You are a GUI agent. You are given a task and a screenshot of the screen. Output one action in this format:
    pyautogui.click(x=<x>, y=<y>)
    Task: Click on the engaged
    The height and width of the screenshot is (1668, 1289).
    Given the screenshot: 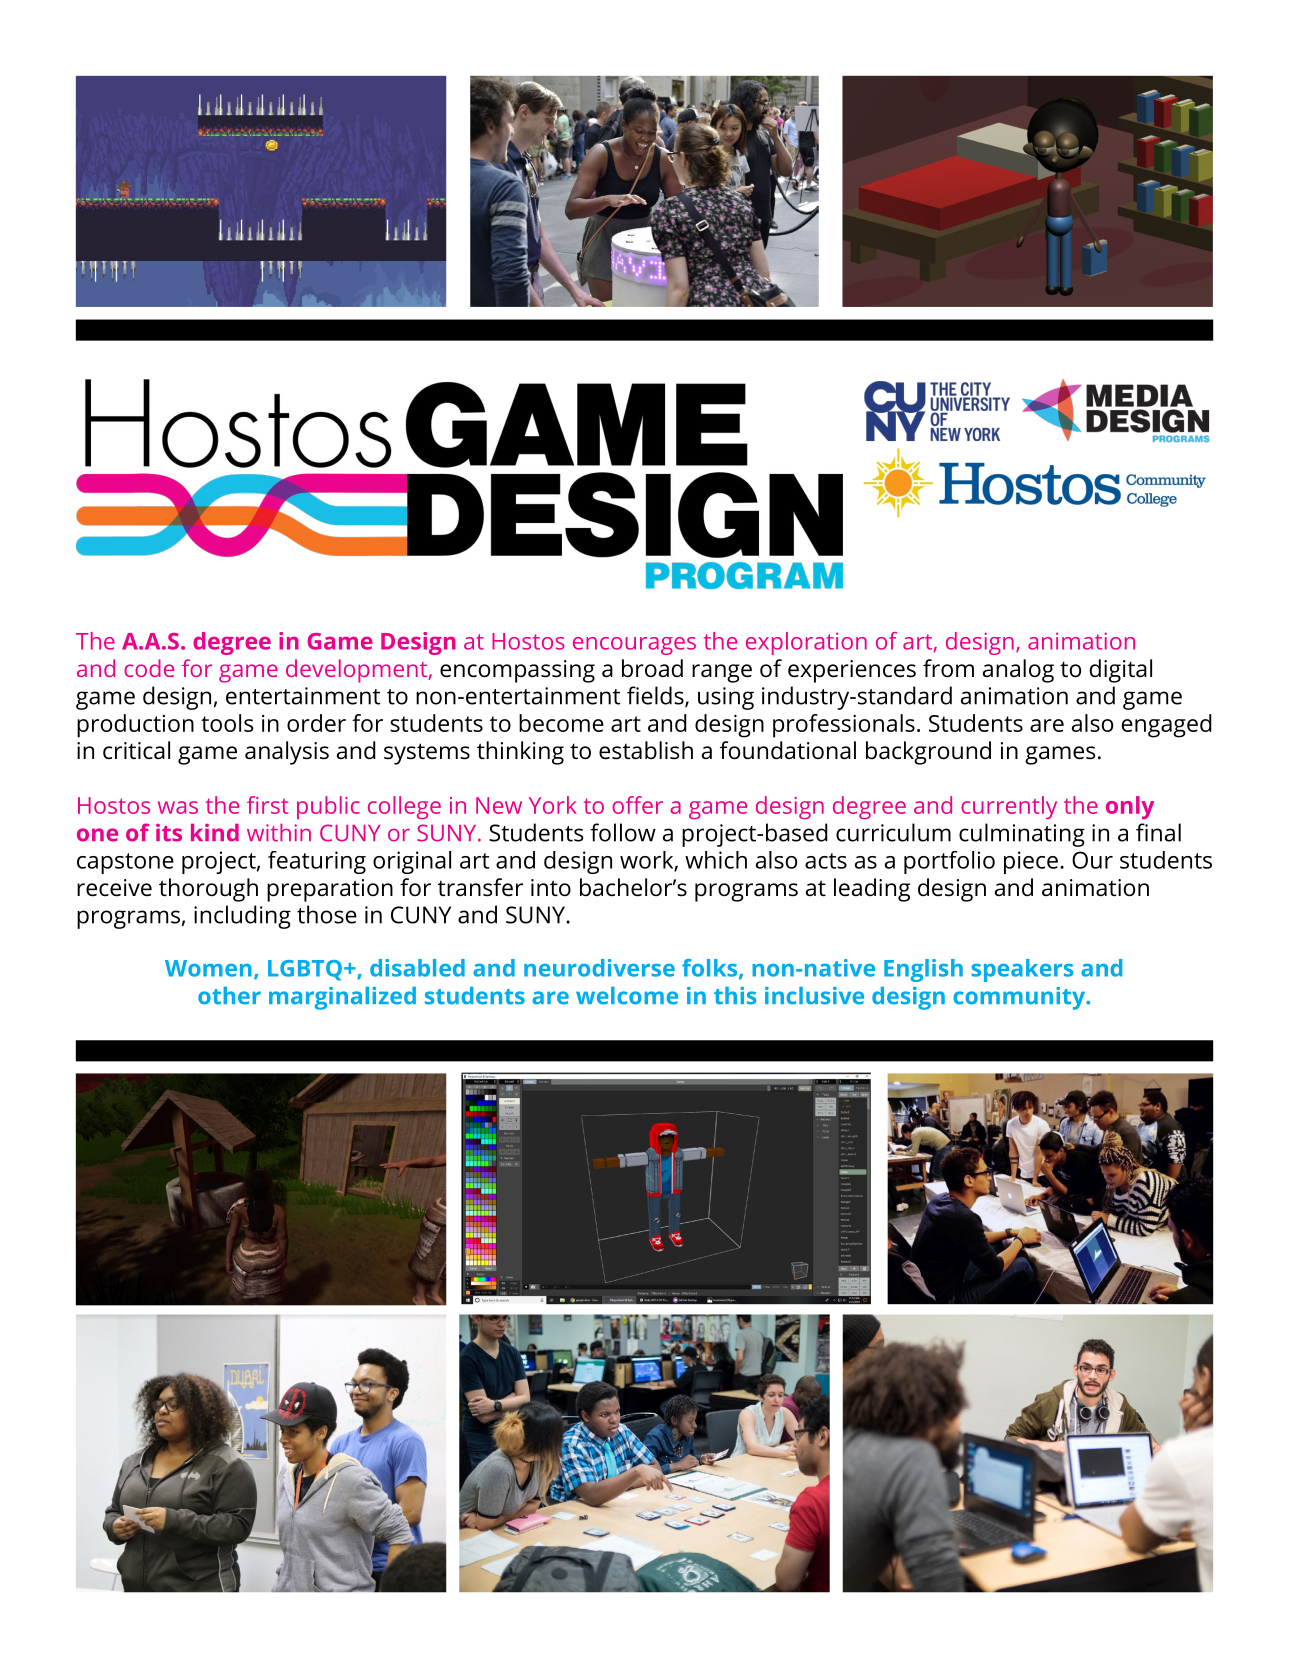 What is the action you would take?
    pyautogui.click(x=1167, y=726)
